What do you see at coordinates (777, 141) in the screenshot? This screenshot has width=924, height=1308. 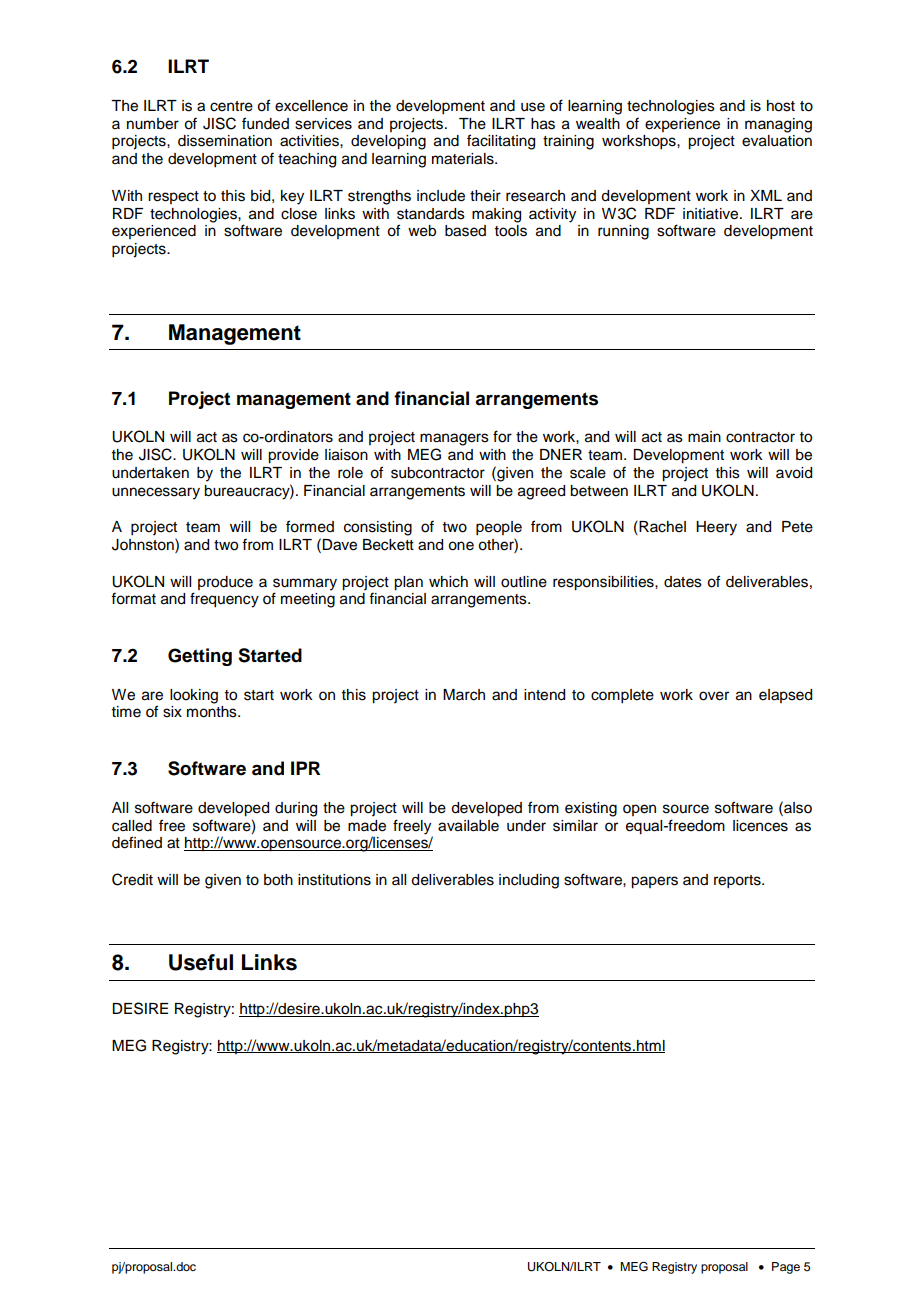 I see `evaluation` at bounding box center [777, 141].
